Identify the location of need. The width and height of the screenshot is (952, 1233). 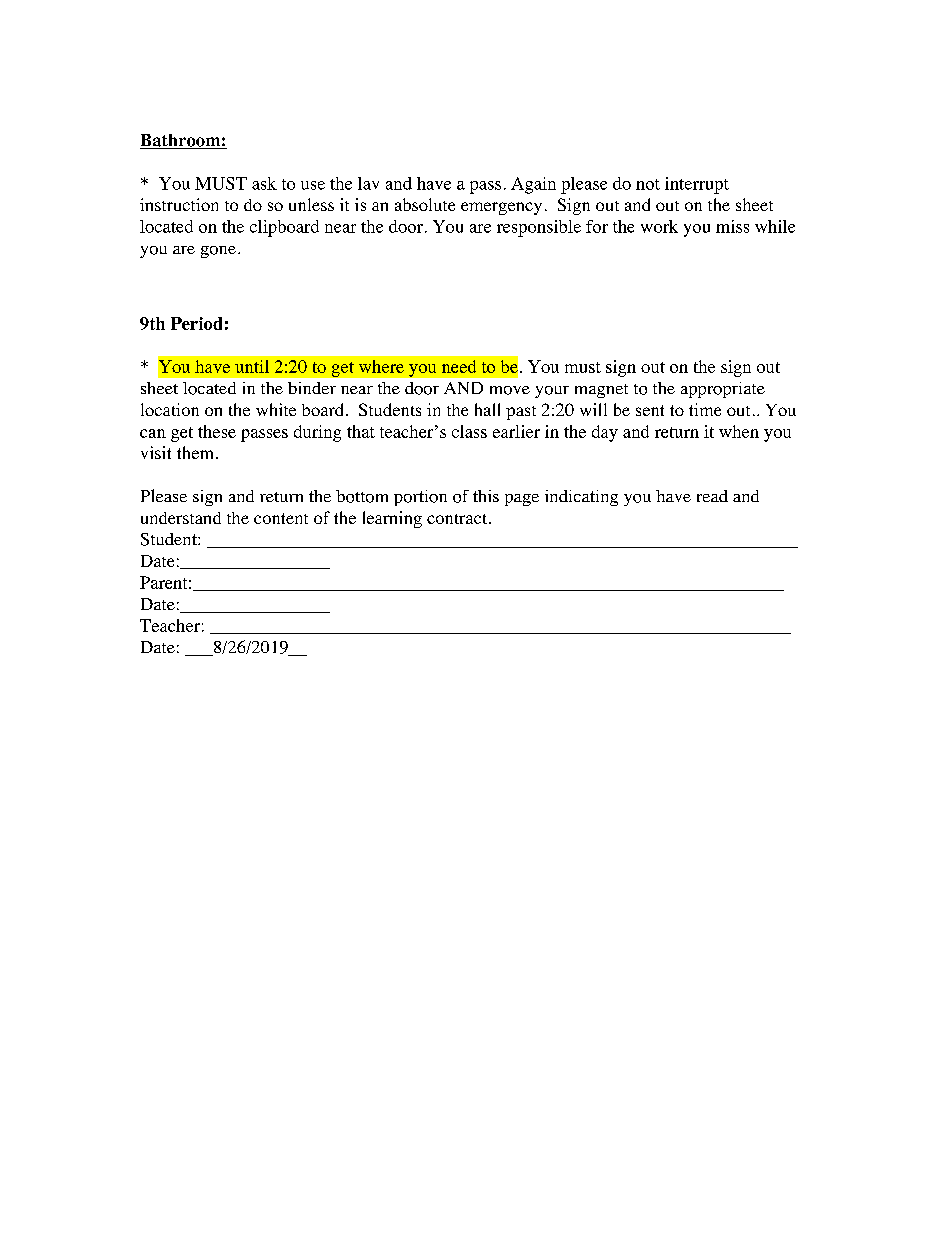
(459, 366).
